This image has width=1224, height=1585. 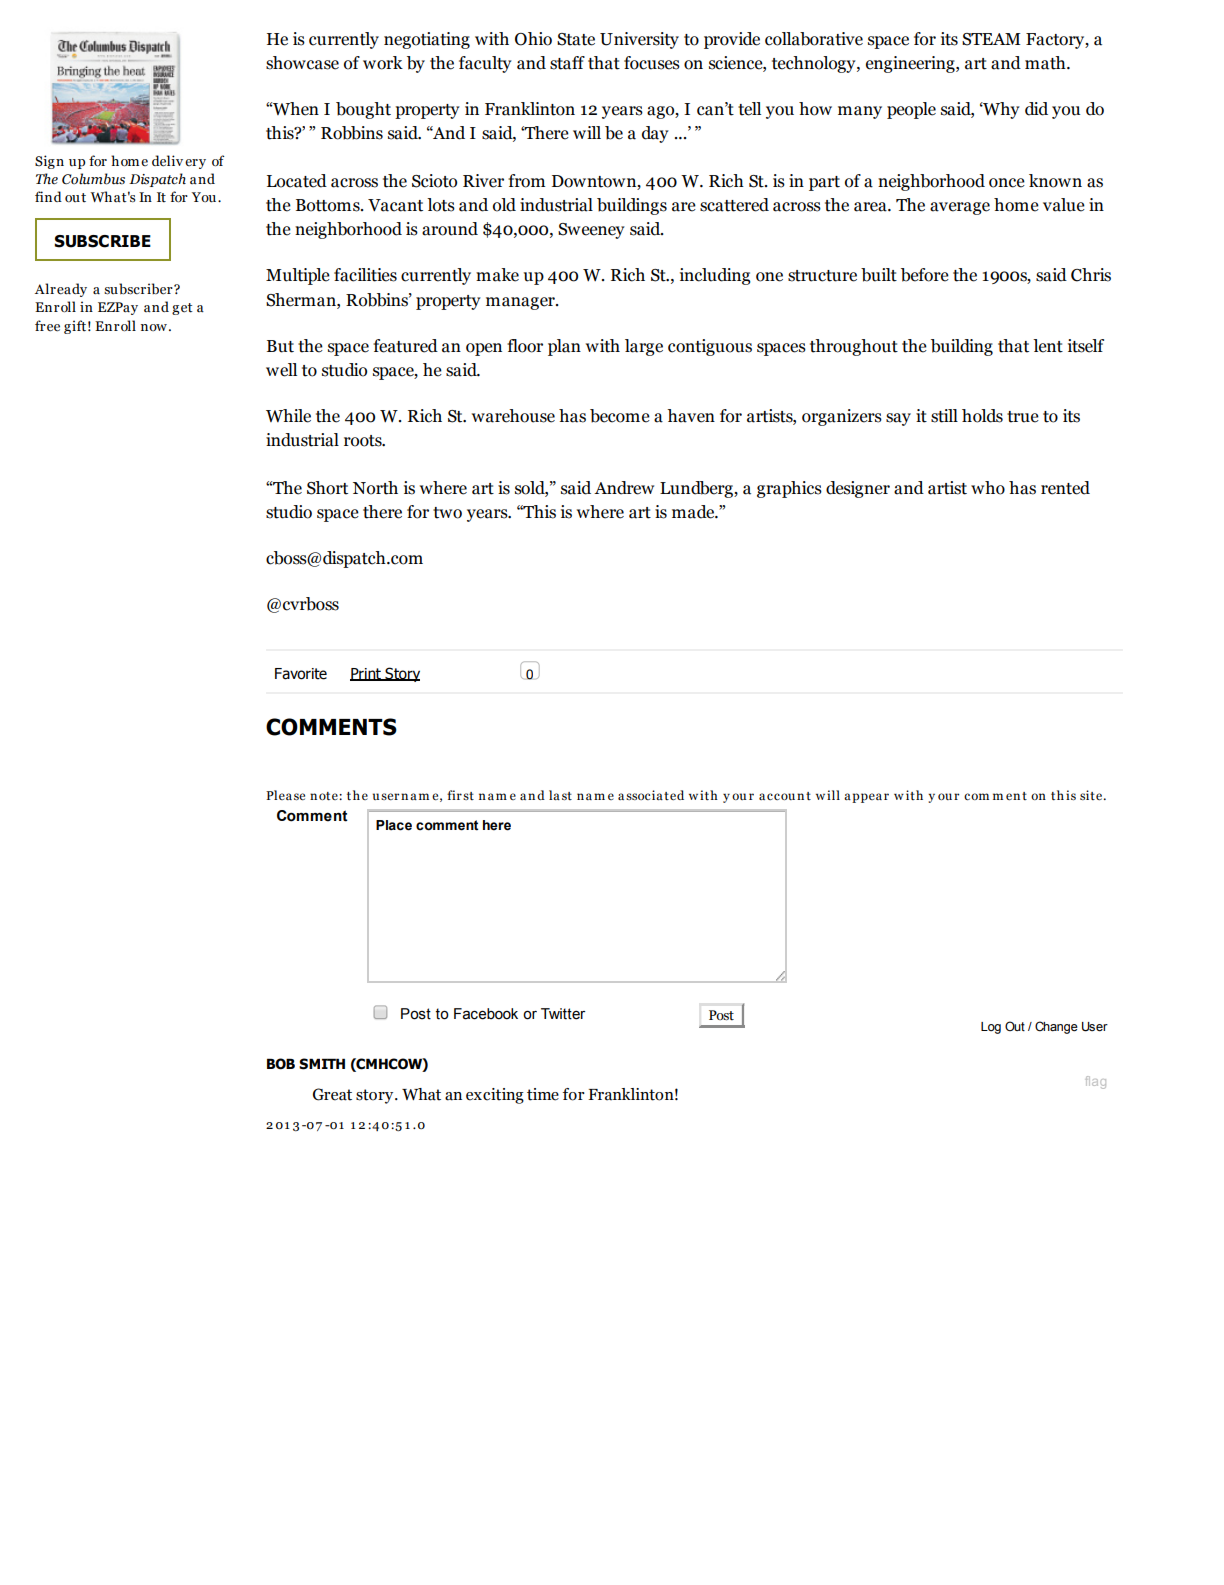 I want to click on staff, so click(x=567, y=63).
